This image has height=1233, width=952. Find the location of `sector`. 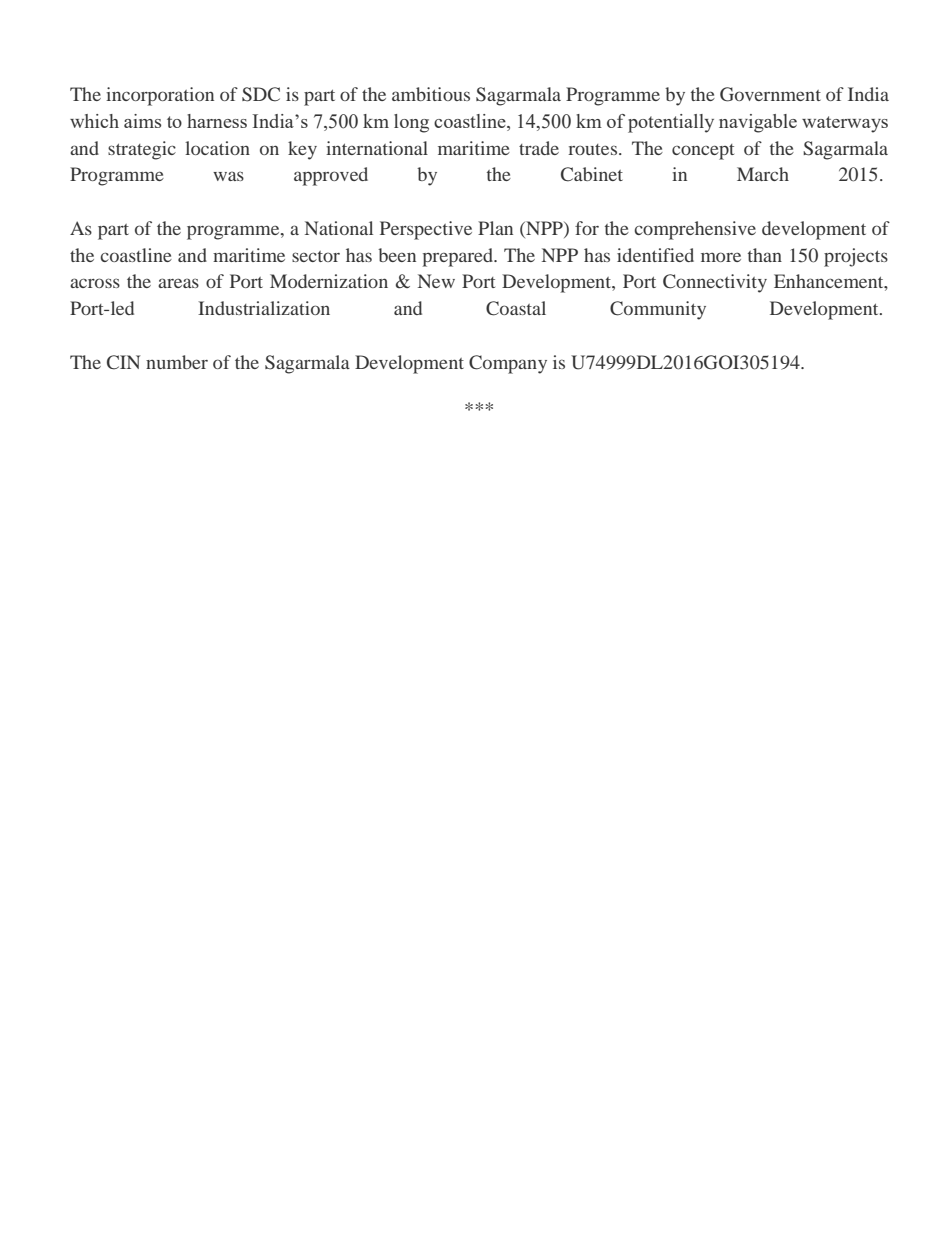

sector is located at coordinates (316, 256).
